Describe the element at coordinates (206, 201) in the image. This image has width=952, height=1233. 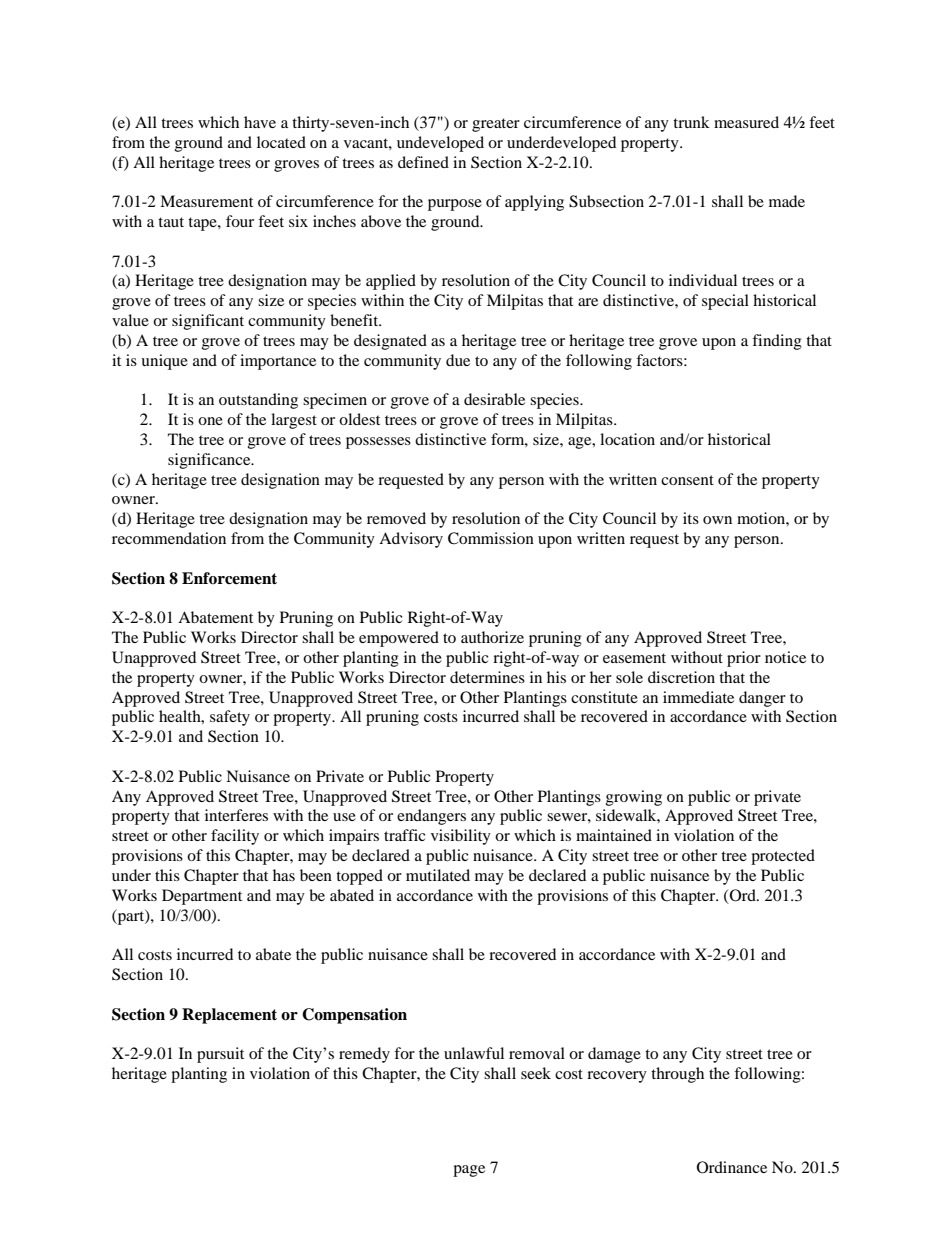
I see `Measurement` at that location.
